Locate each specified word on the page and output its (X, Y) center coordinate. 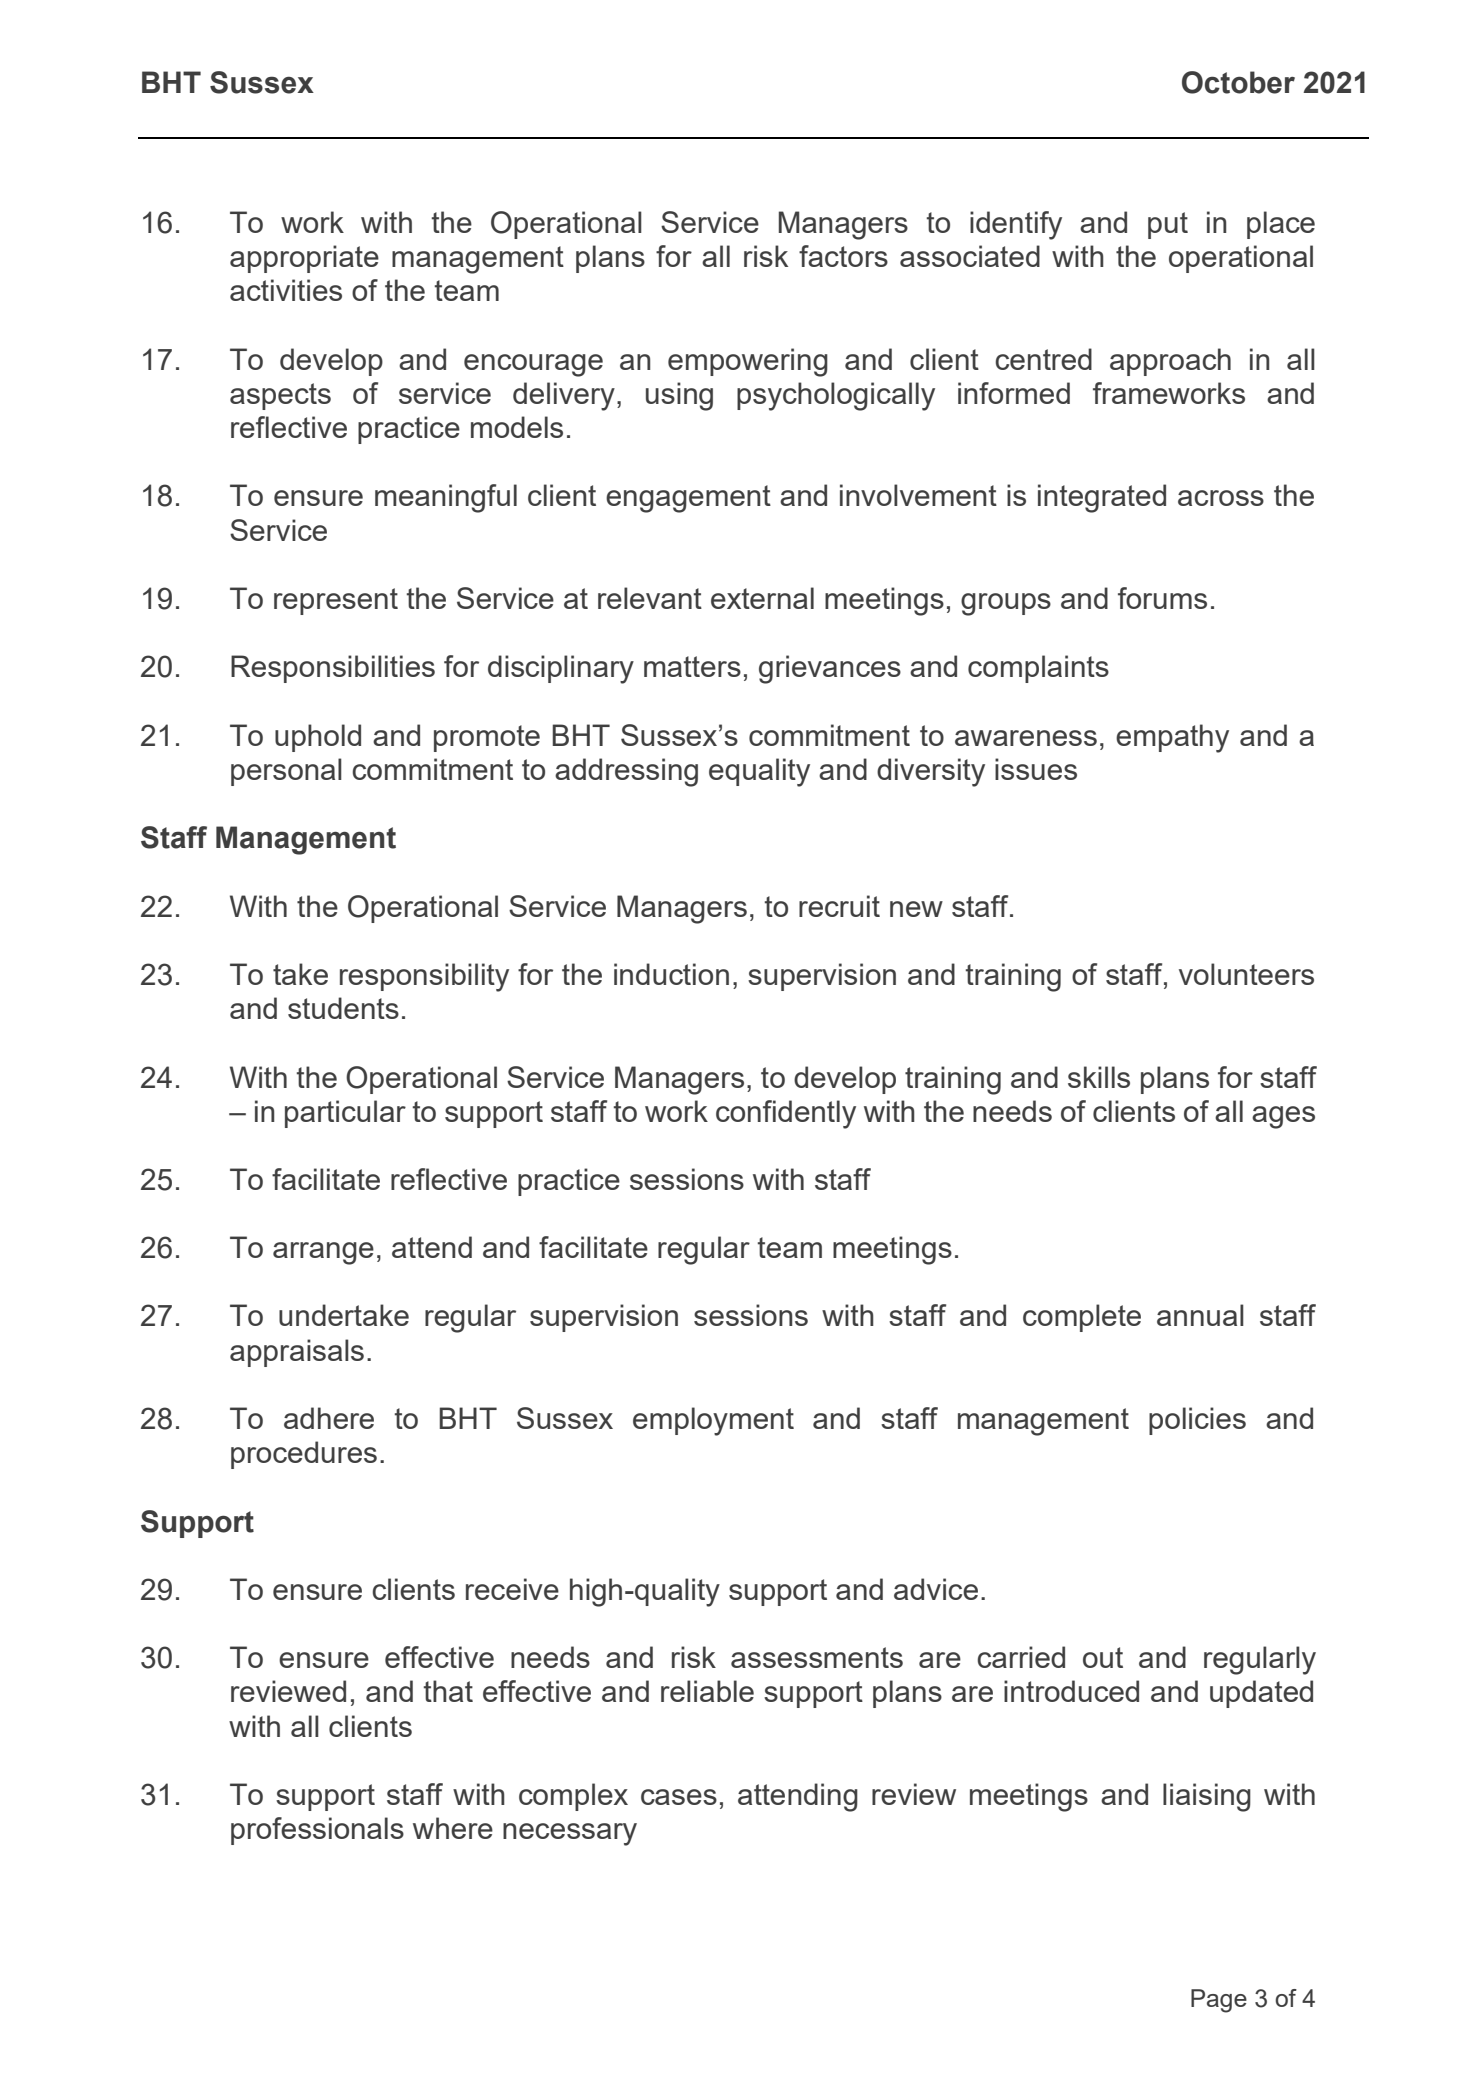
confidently (786, 1114)
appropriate (304, 259)
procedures (304, 1455)
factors (843, 256)
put (1168, 225)
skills (1099, 1077)
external (762, 598)
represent (336, 601)
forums (1162, 598)
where (453, 1828)
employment (713, 1421)
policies (1197, 1421)
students (343, 1008)
